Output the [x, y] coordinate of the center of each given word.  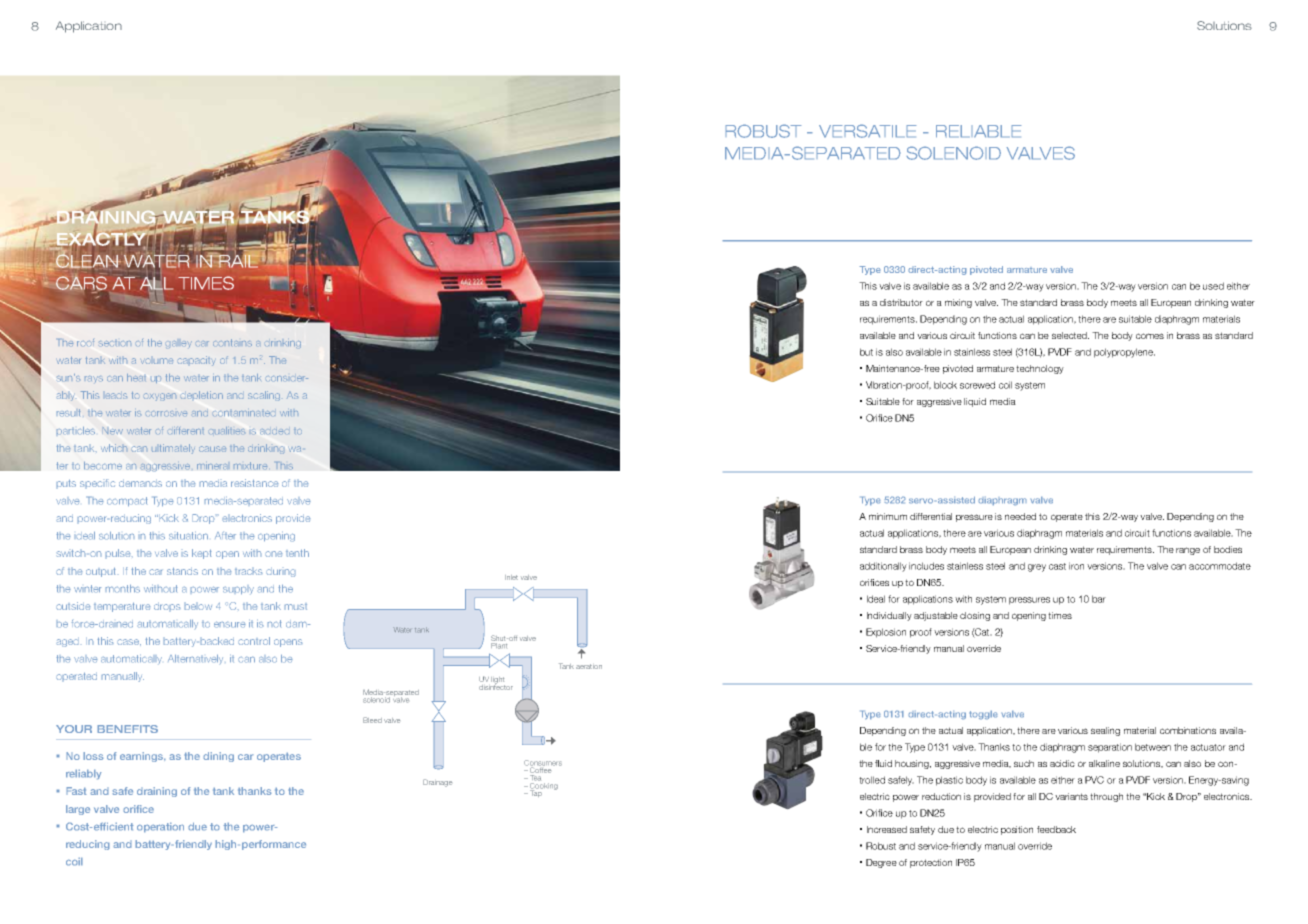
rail [238, 260]
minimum [888, 516]
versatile [868, 131]
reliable [979, 131]
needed [1020, 516]
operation [160, 827]
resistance [255, 483]
